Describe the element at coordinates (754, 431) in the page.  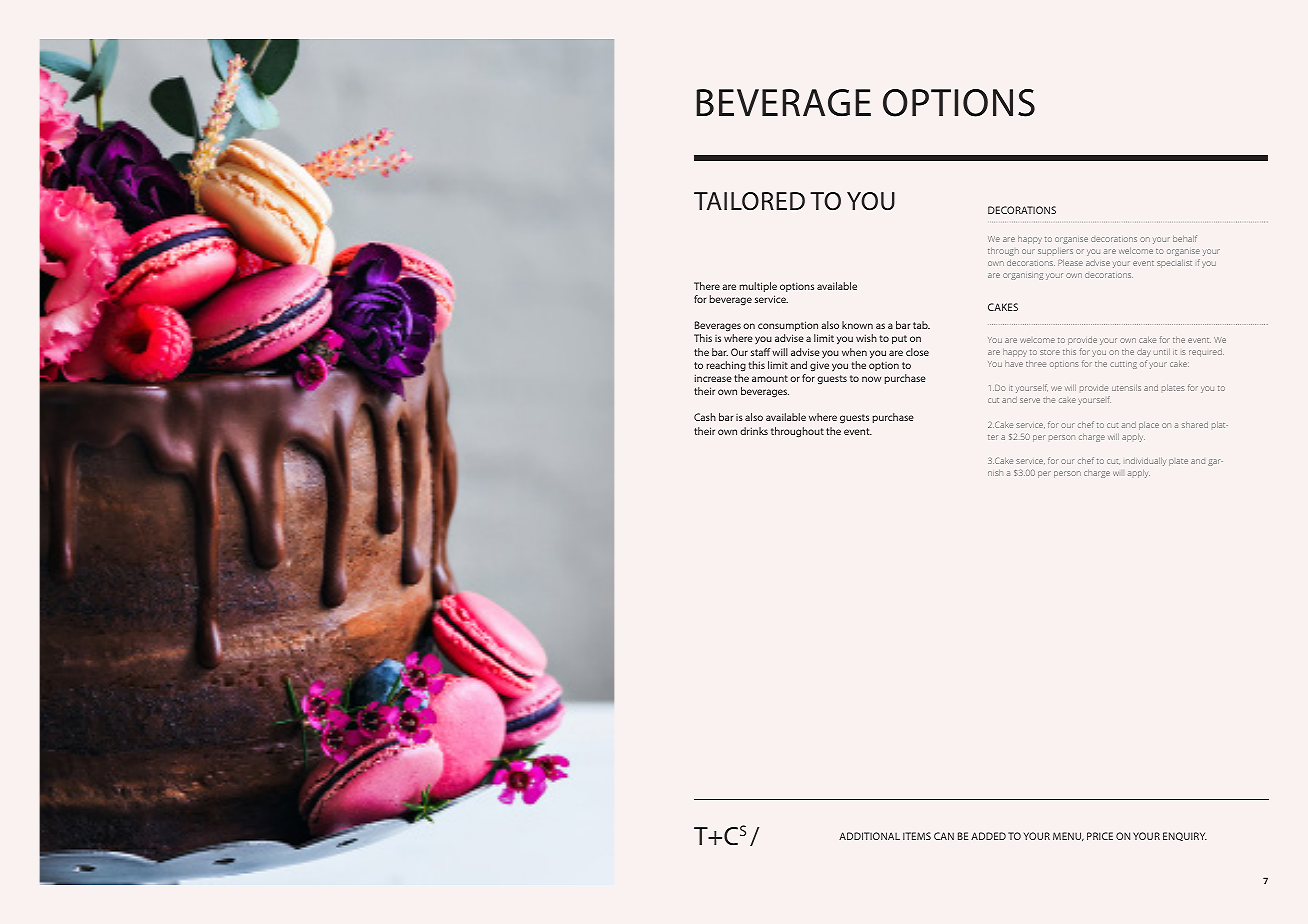
I see `drinks` at that location.
